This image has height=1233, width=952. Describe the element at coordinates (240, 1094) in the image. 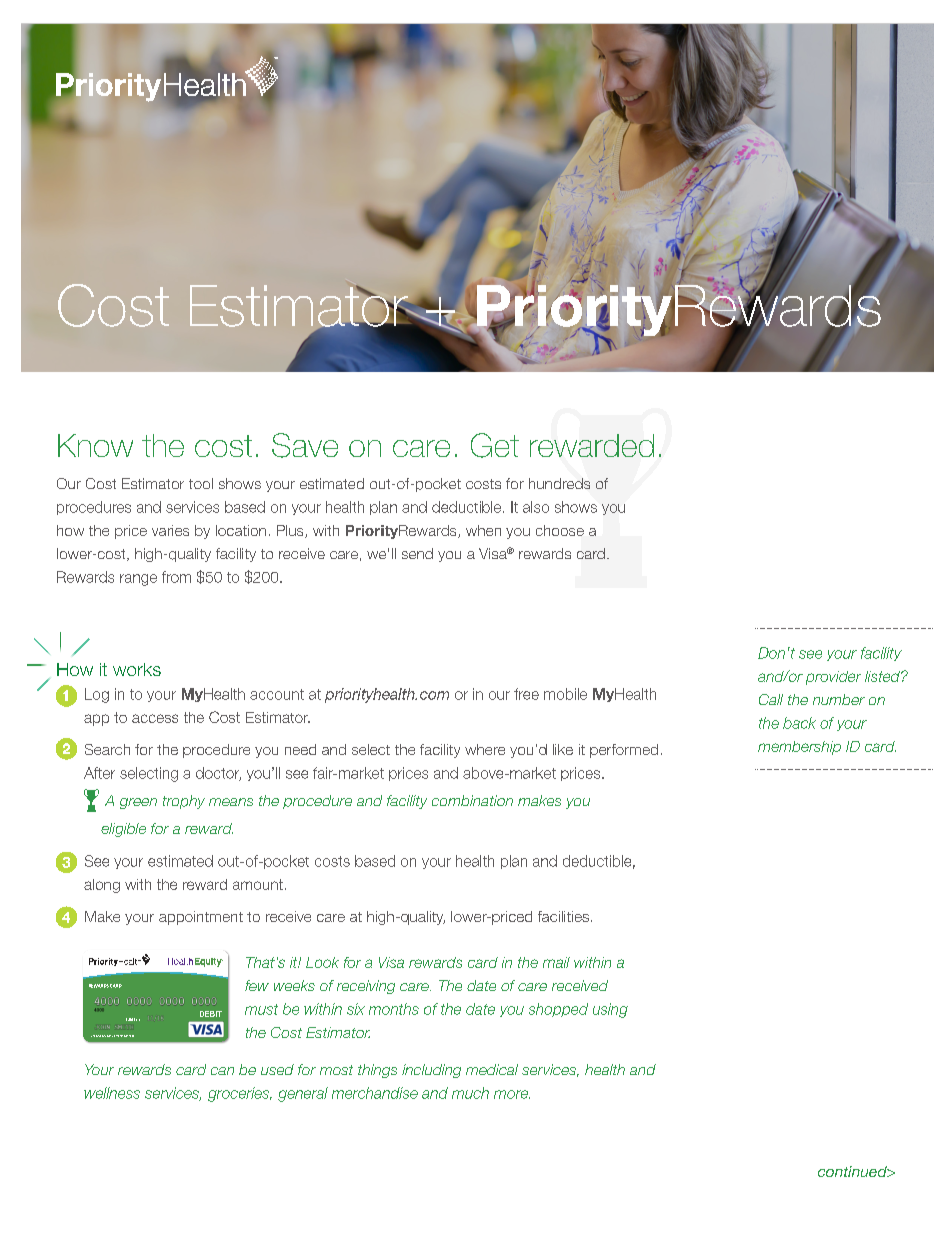

I see `groceries` at that location.
